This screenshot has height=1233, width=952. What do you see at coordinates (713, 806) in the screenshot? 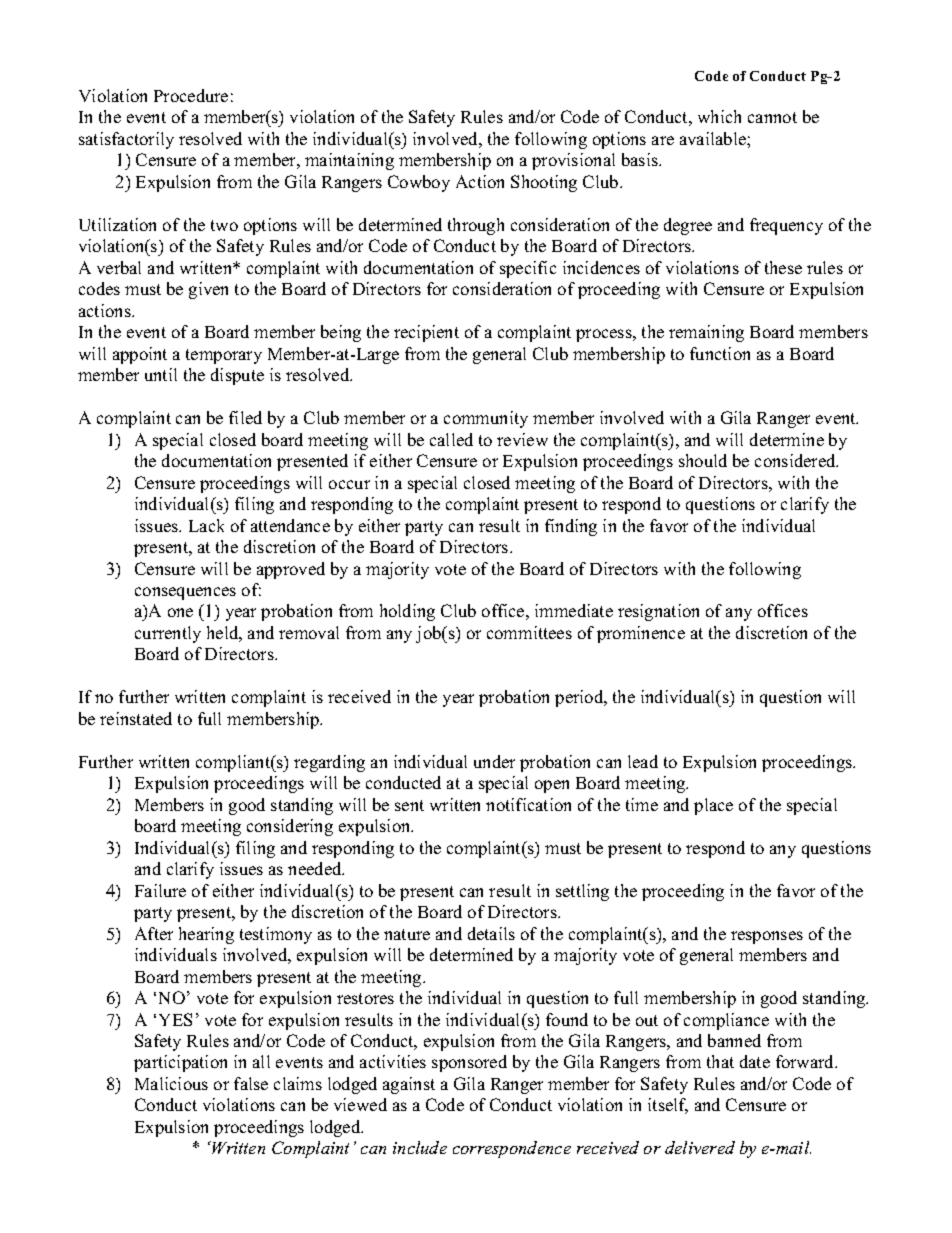
I see `place` at bounding box center [713, 806].
